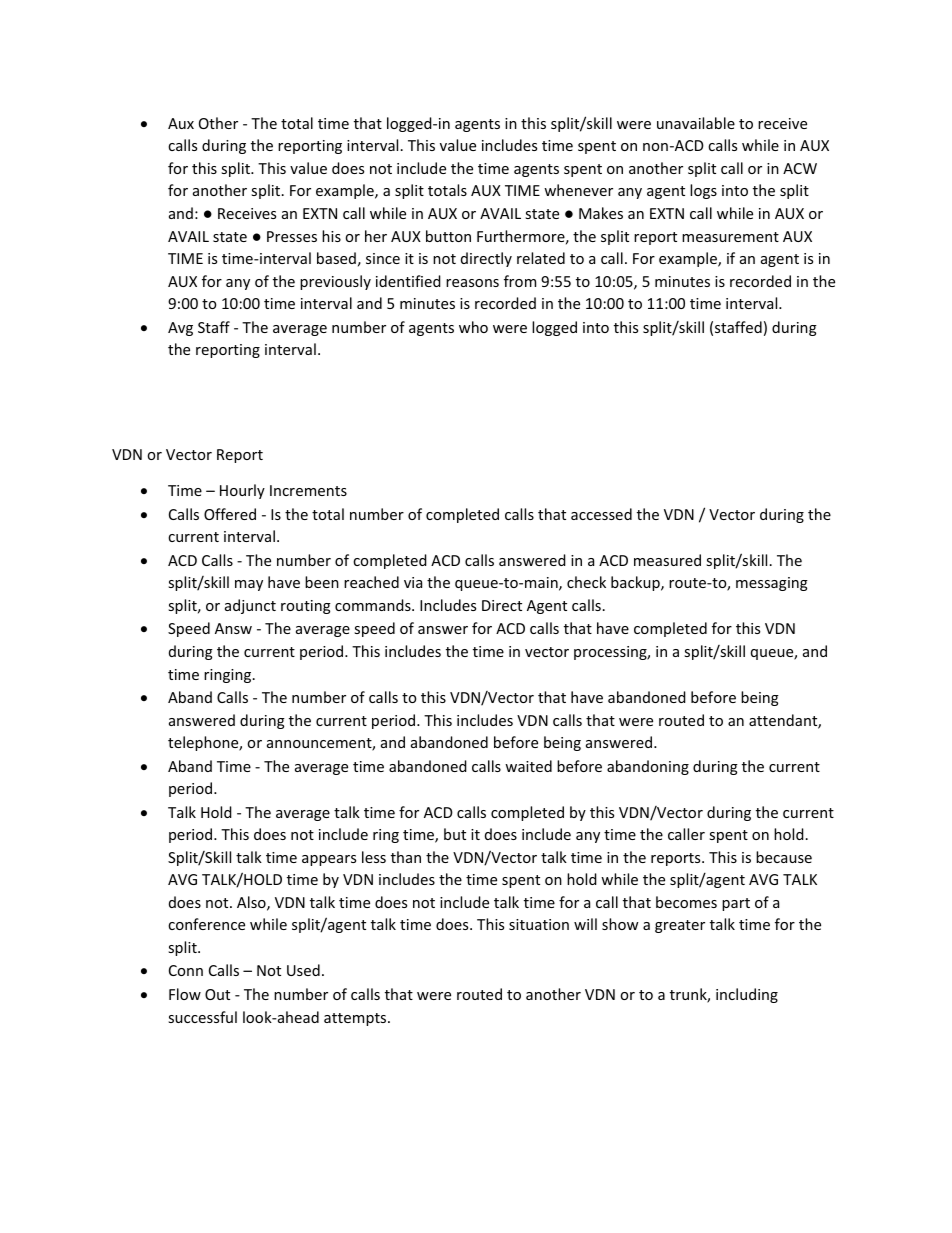 Image resolution: width=952 pixels, height=1233 pixels. What do you see at coordinates (772, 584) in the screenshot?
I see `messaging` at bounding box center [772, 584].
